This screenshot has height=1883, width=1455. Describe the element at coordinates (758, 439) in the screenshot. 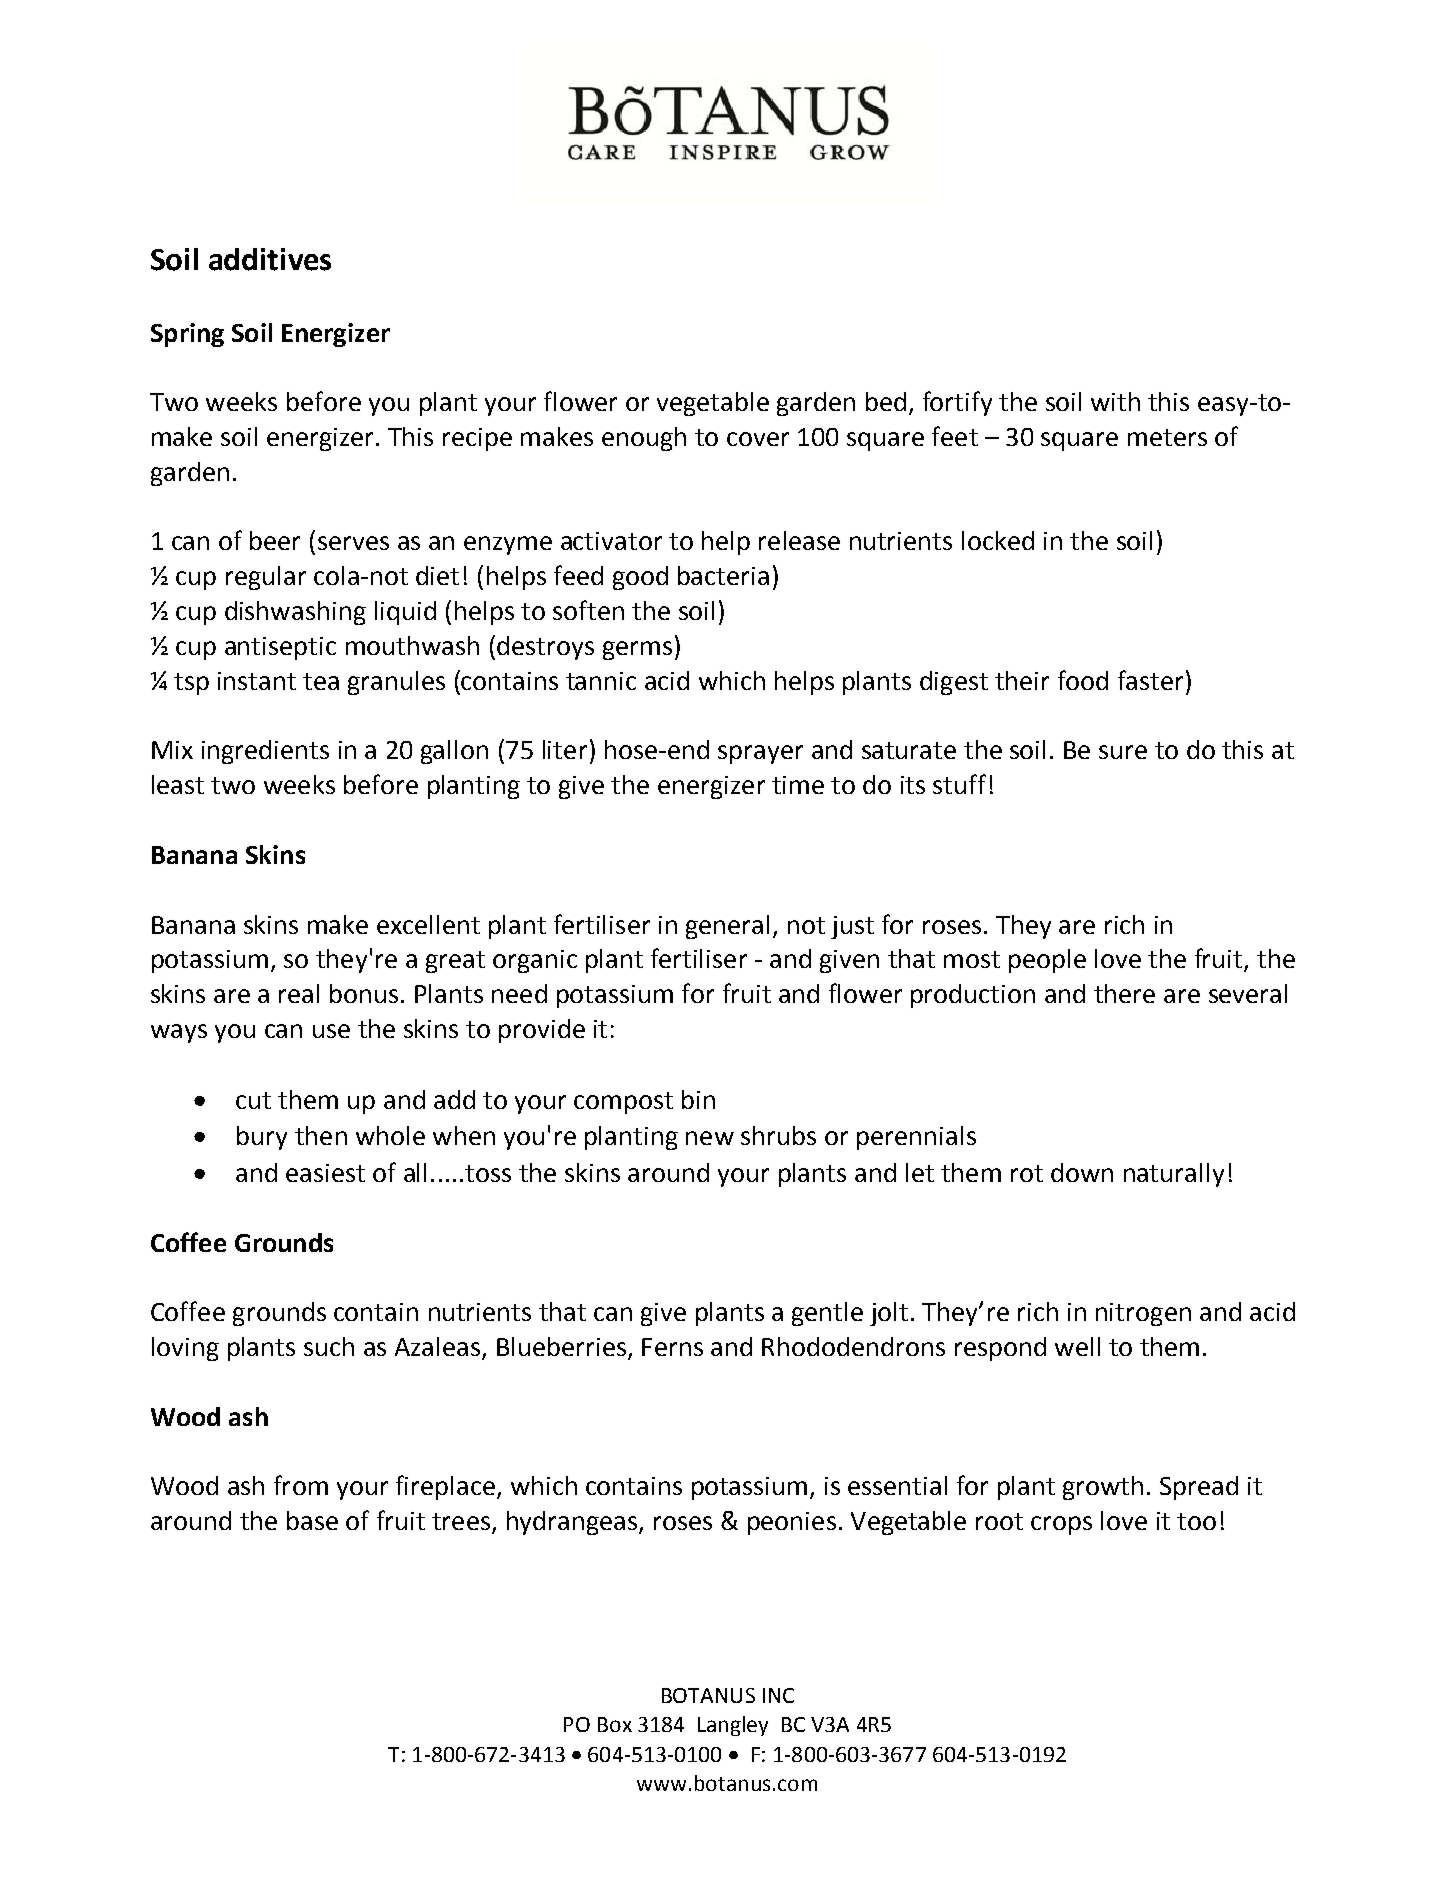

I see `cover` at that location.
